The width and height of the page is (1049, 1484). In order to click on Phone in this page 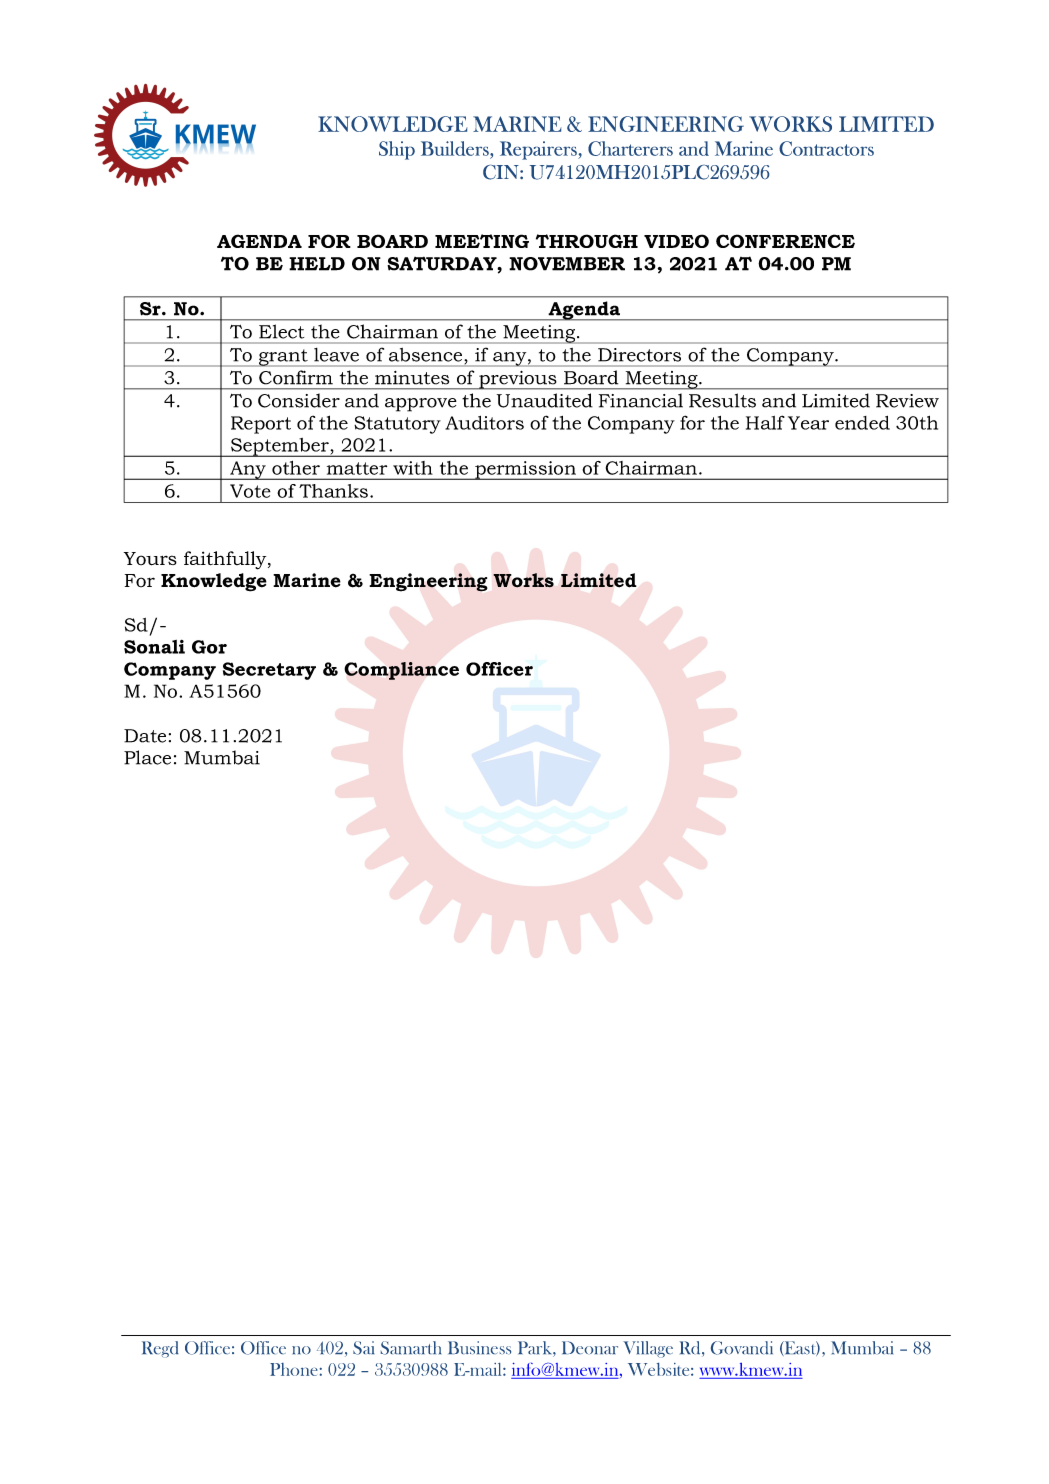, I will do `click(294, 1369)`.
